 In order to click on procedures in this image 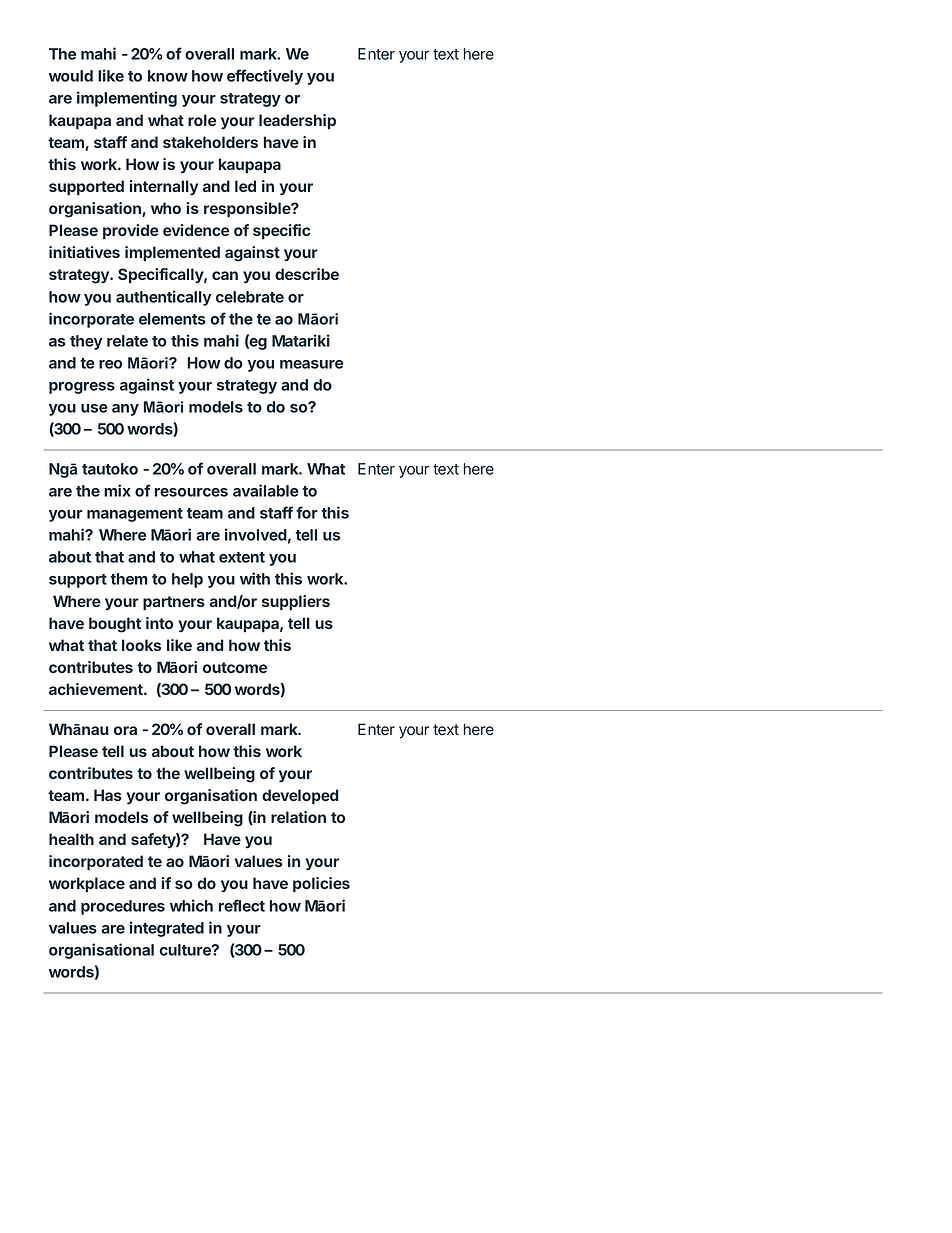, I will do `click(123, 907)`.
